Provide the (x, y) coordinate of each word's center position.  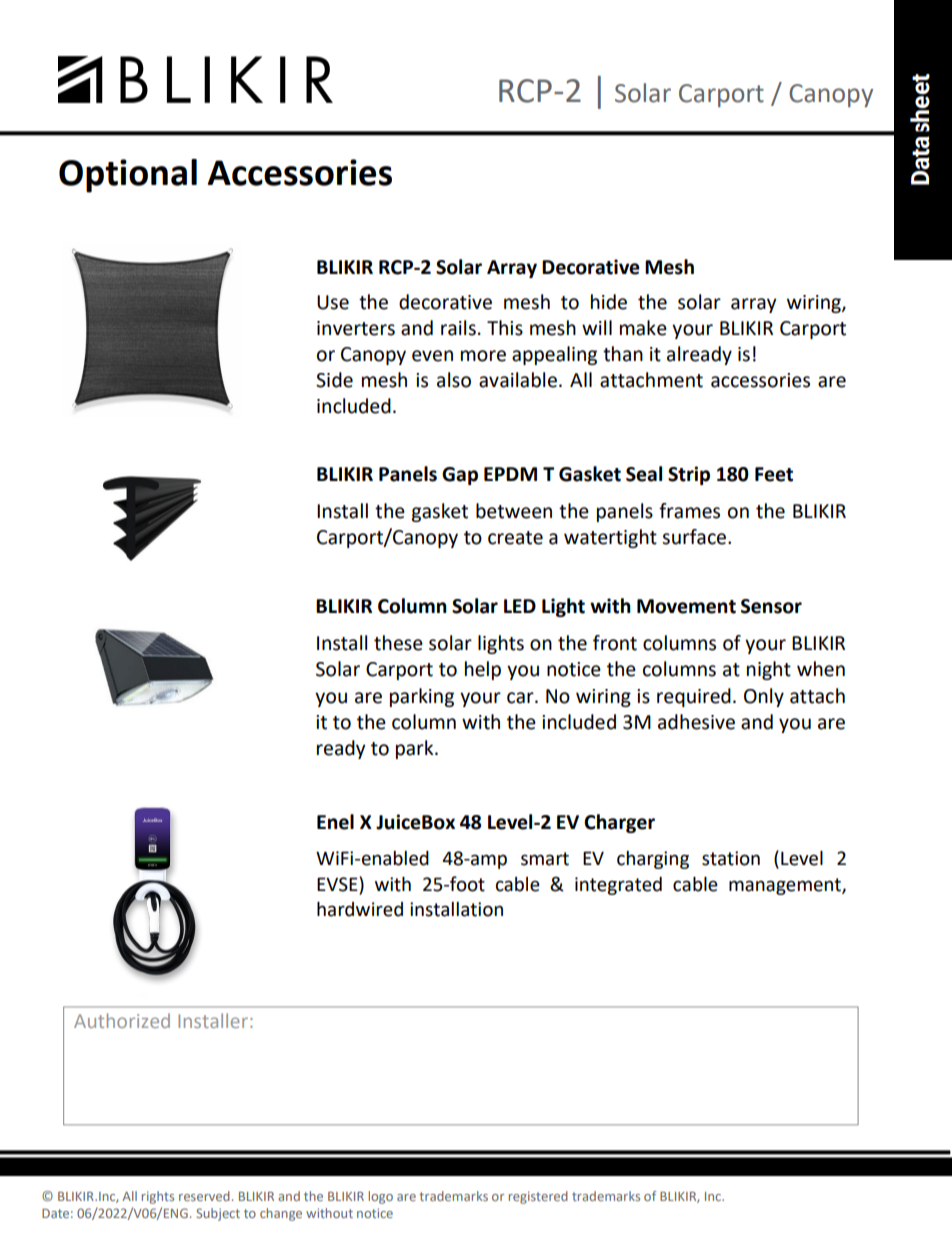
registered (538, 1197)
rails (458, 328)
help (483, 670)
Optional (128, 176)
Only (764, 697)
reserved (204, 1196)
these (398, 643)
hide (609, 302)
